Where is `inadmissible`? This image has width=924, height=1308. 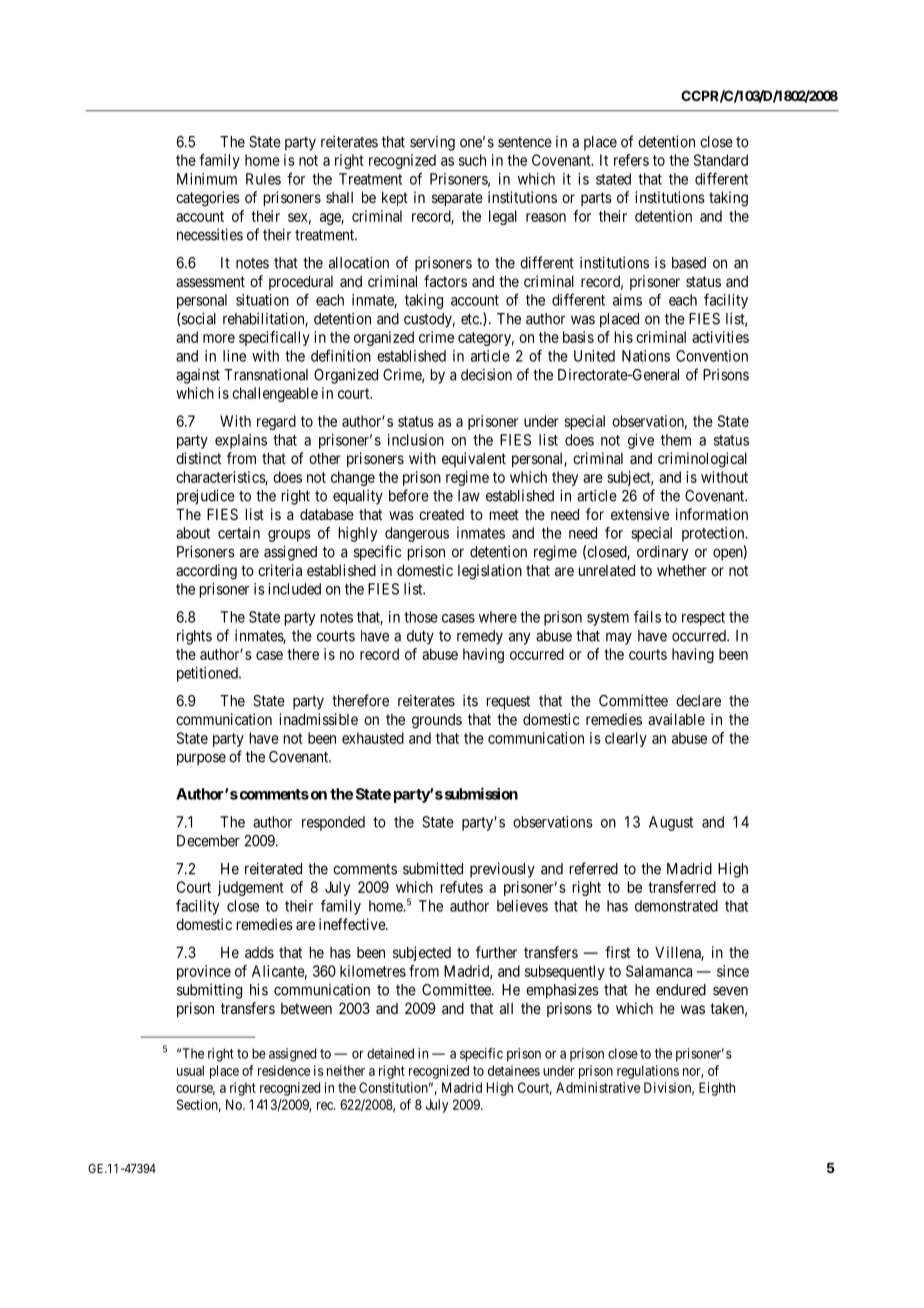 inadmissible is located at coordinates (318, 719).
